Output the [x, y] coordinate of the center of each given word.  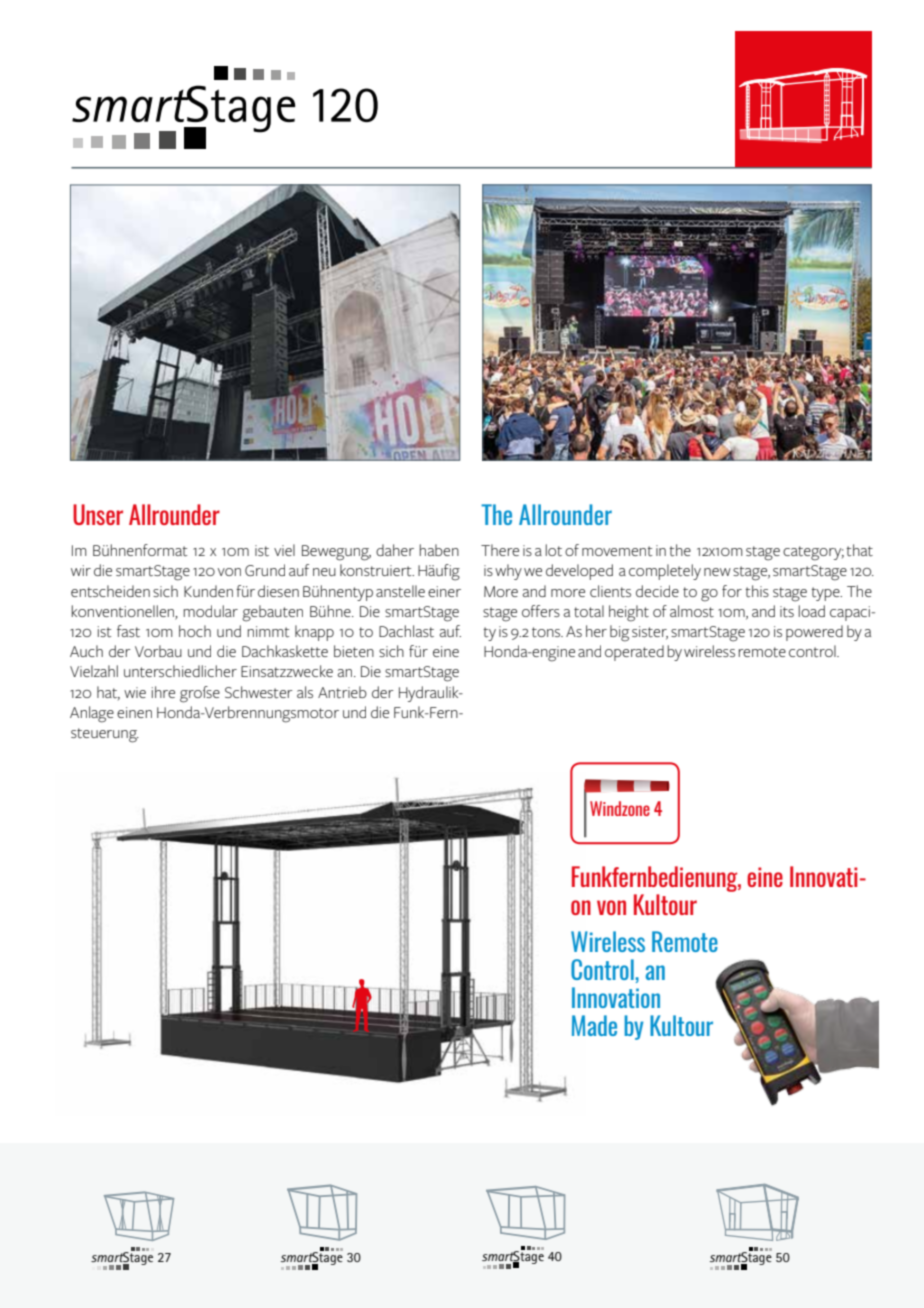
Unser [98, 514]
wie [135, 692]
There [500, 550]
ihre [163, 692]
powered [814, 633]
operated [634, 653]
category [813, 553]
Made [594, 1025]
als [305, 692]
